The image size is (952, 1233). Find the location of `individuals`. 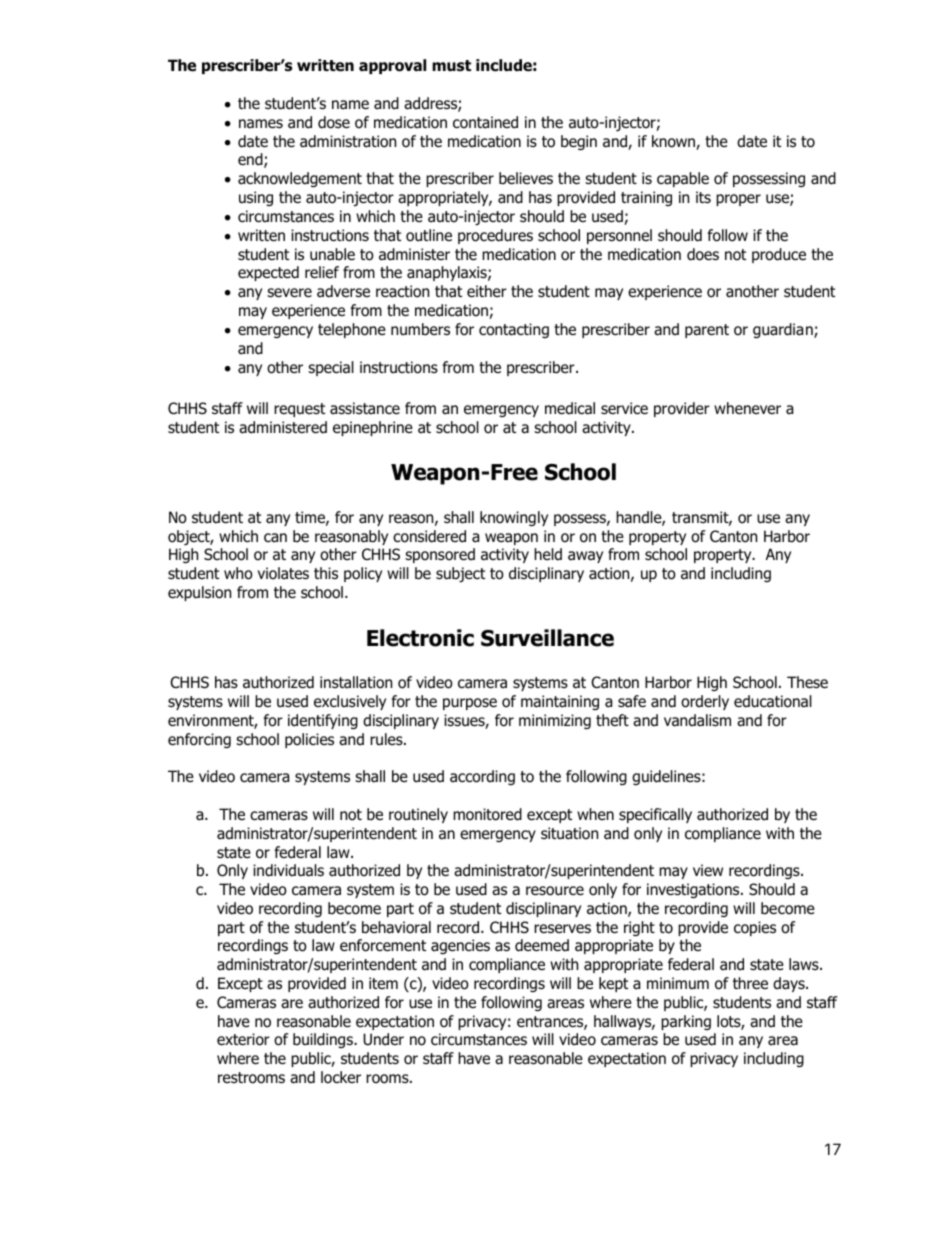

individuals is located at coordinates (288, 870).
